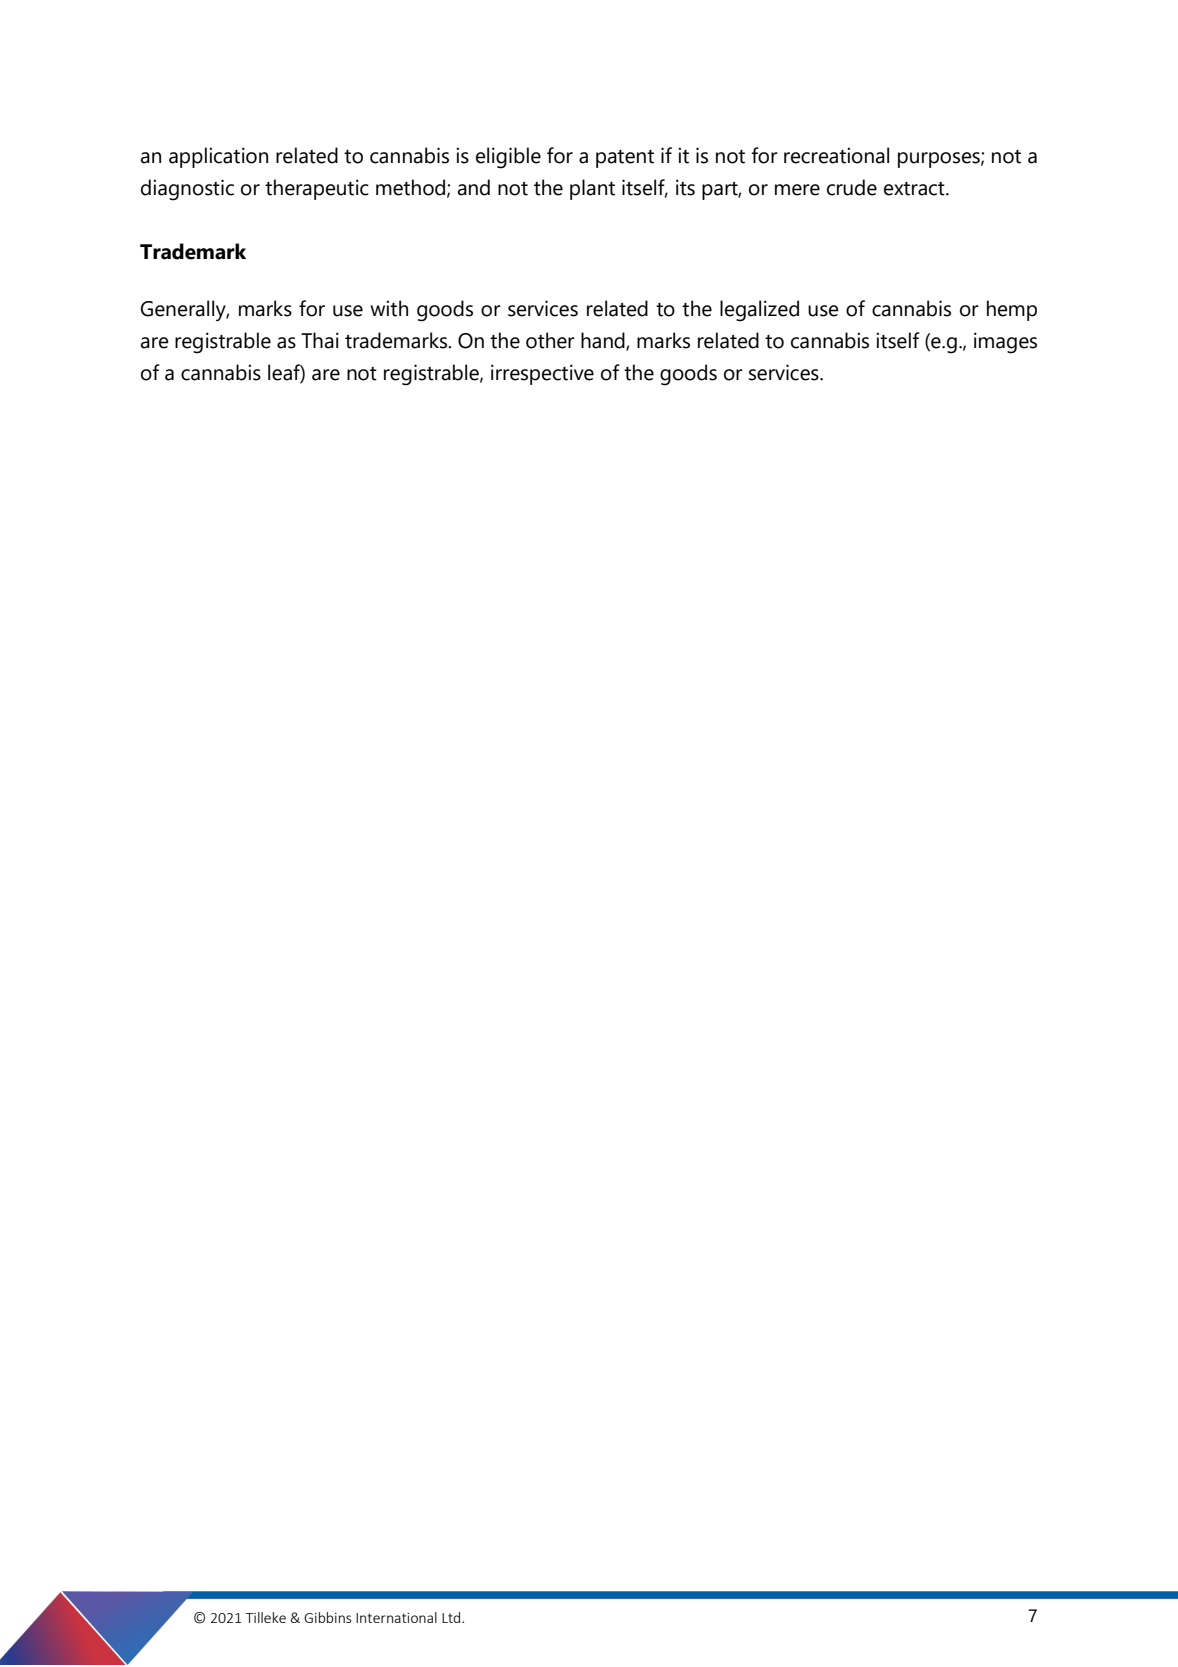 This screenshot has height=1667, width=1178. What do you see at coordinates (452, 1617) in the screenshot?
I see `Ltd` at bounding box center [452, 1617].
